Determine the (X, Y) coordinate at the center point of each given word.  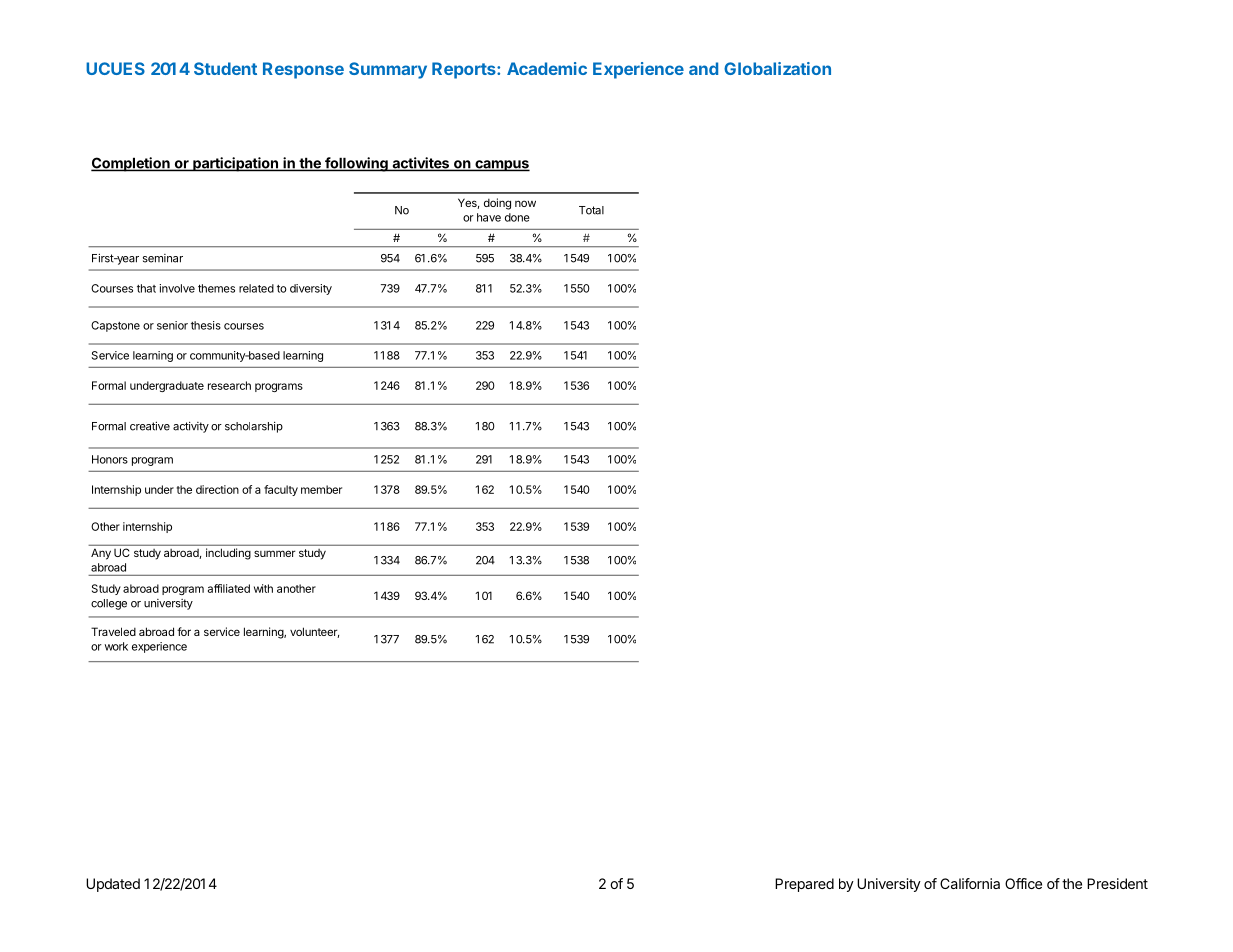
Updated (113, 885)
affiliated (229, 588)
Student (225, 68)
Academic (547, 68)
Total (591, 210)
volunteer (314, 632)
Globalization (777, 68)
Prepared (804, 885)
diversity (311, 289)
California (970, 883)
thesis (206, 325)
